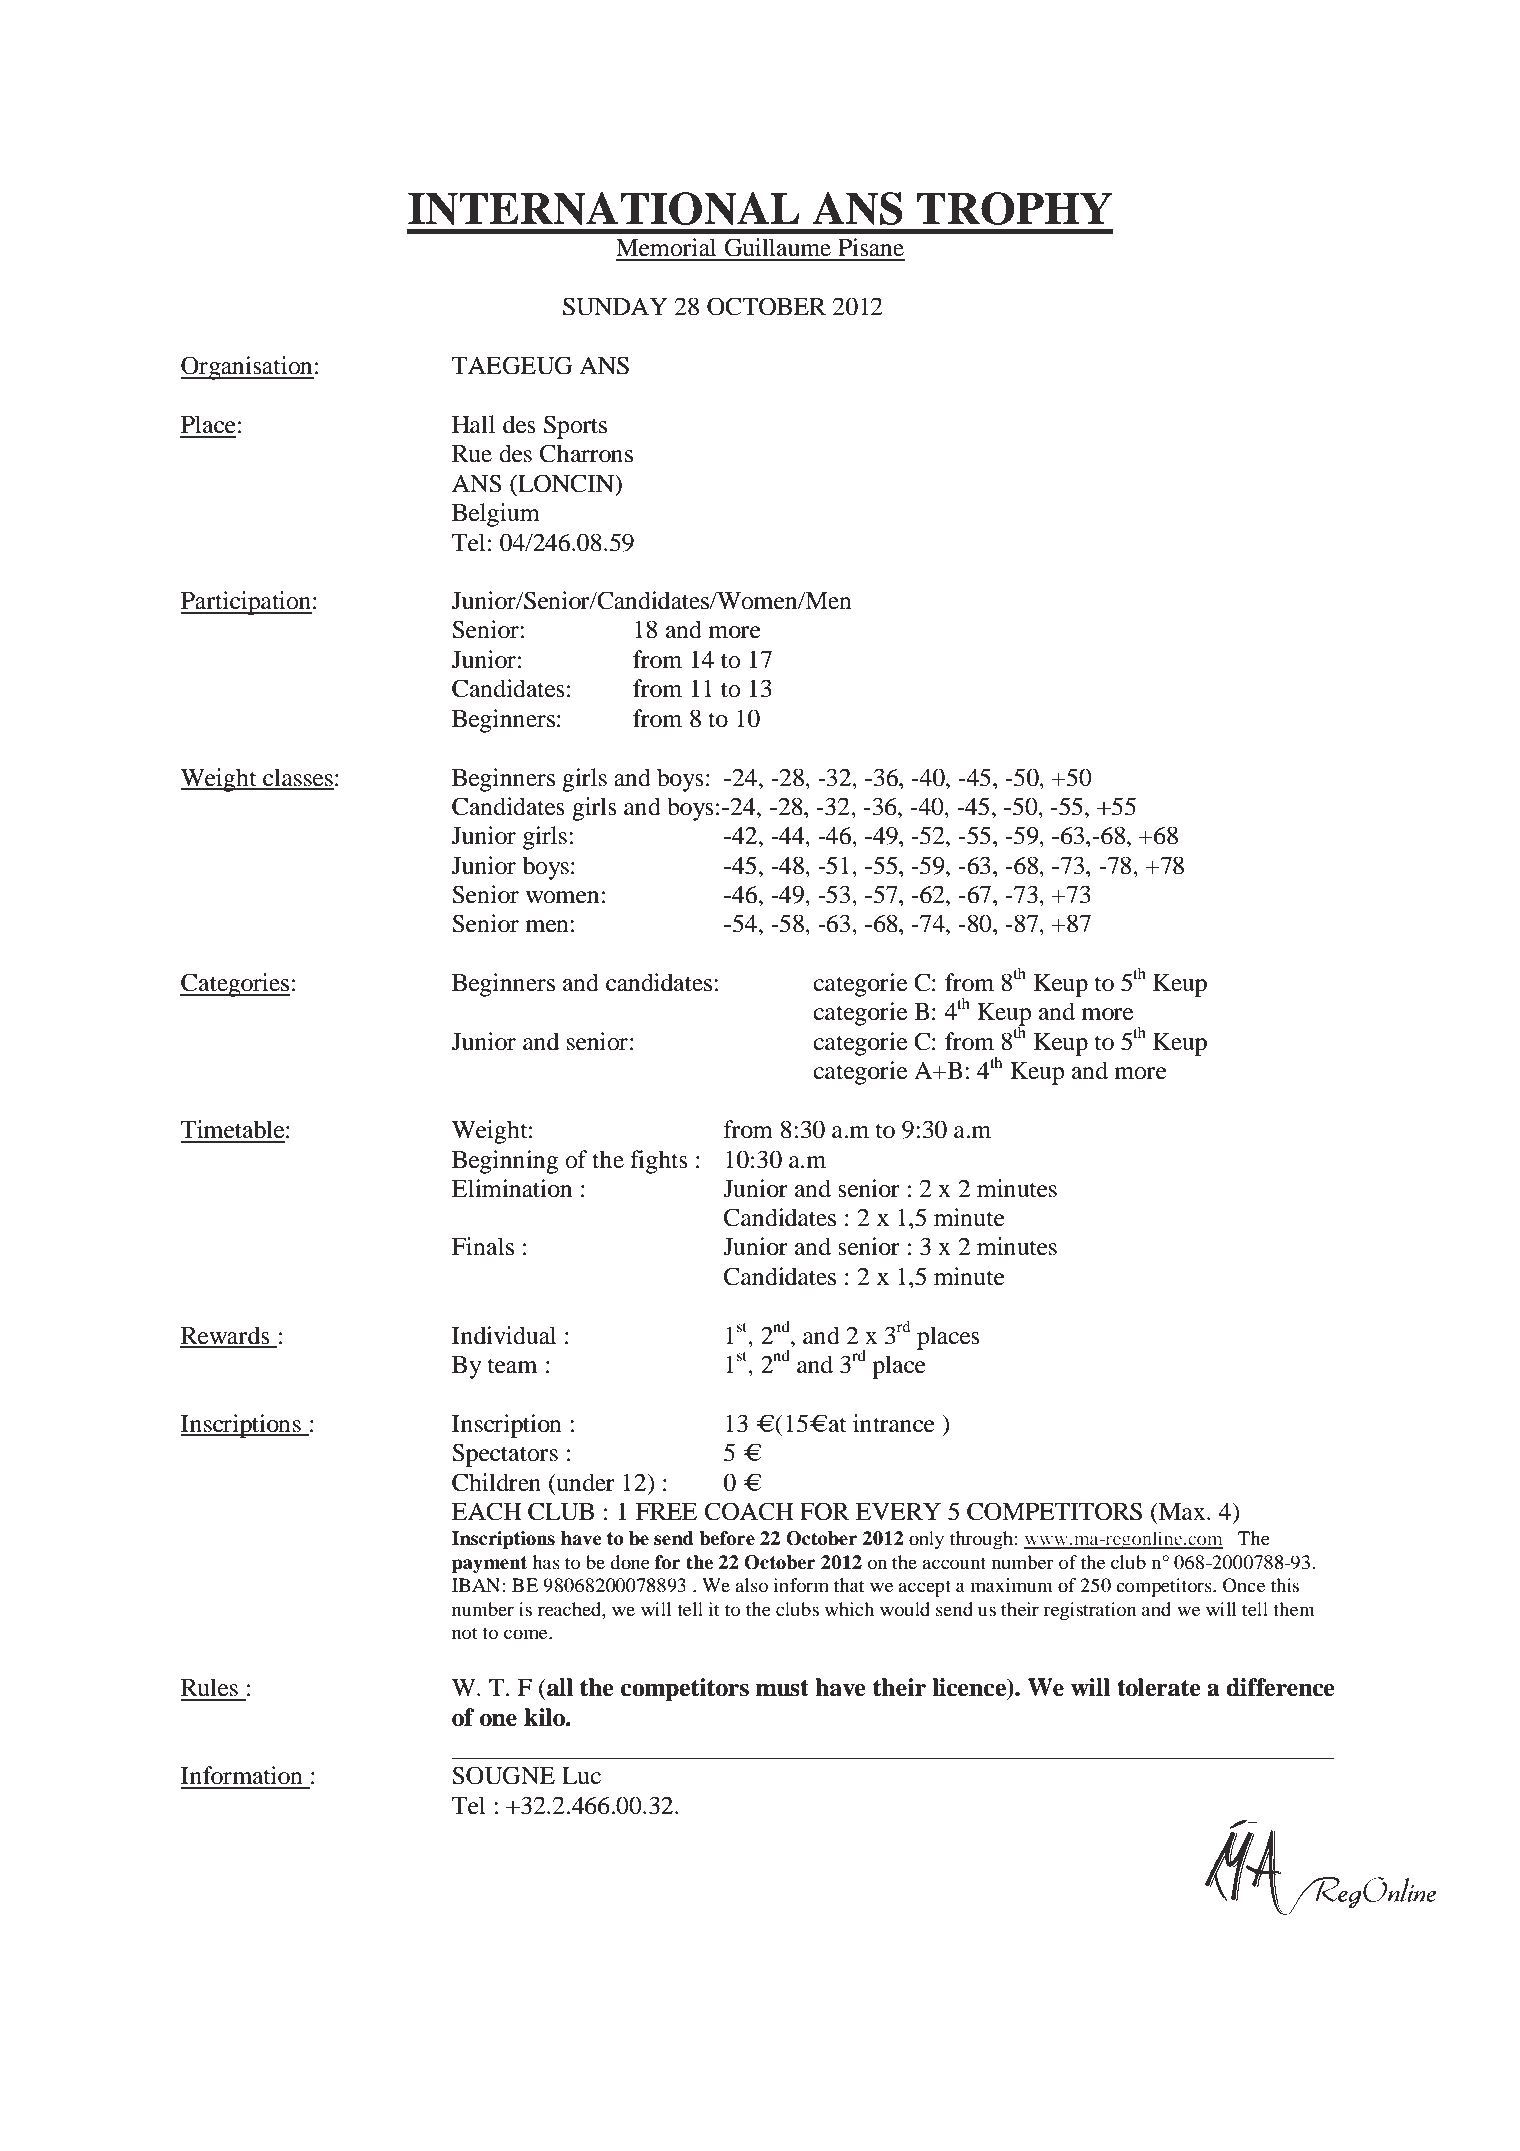  Describe the element at coordinates (615, 306) in the screenshot. I see `SUNDAY` at that location.
